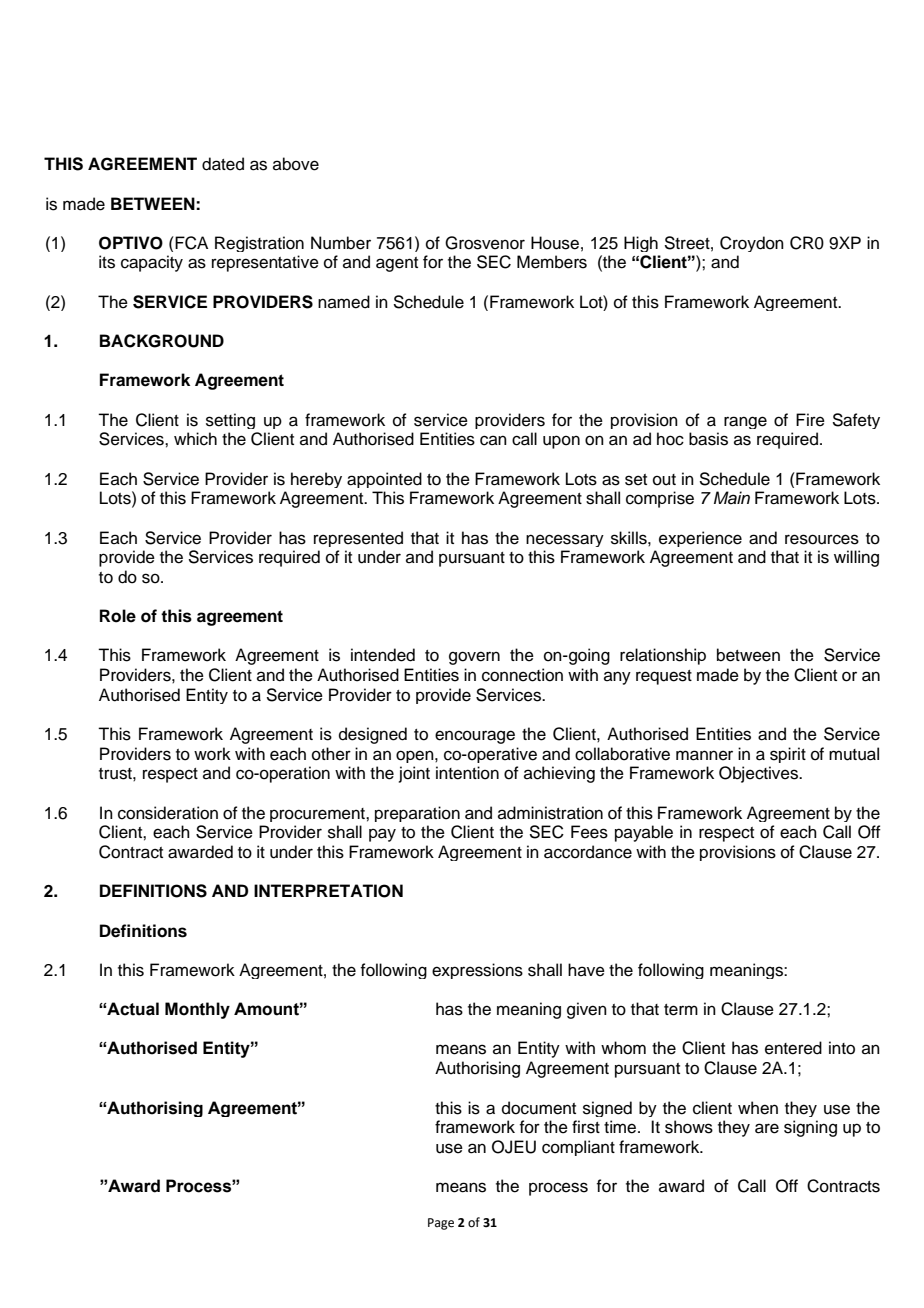 This image has width=924, height=1308. Describe the element at coordinates (641, 244) in the image. I see `High` at that location.
